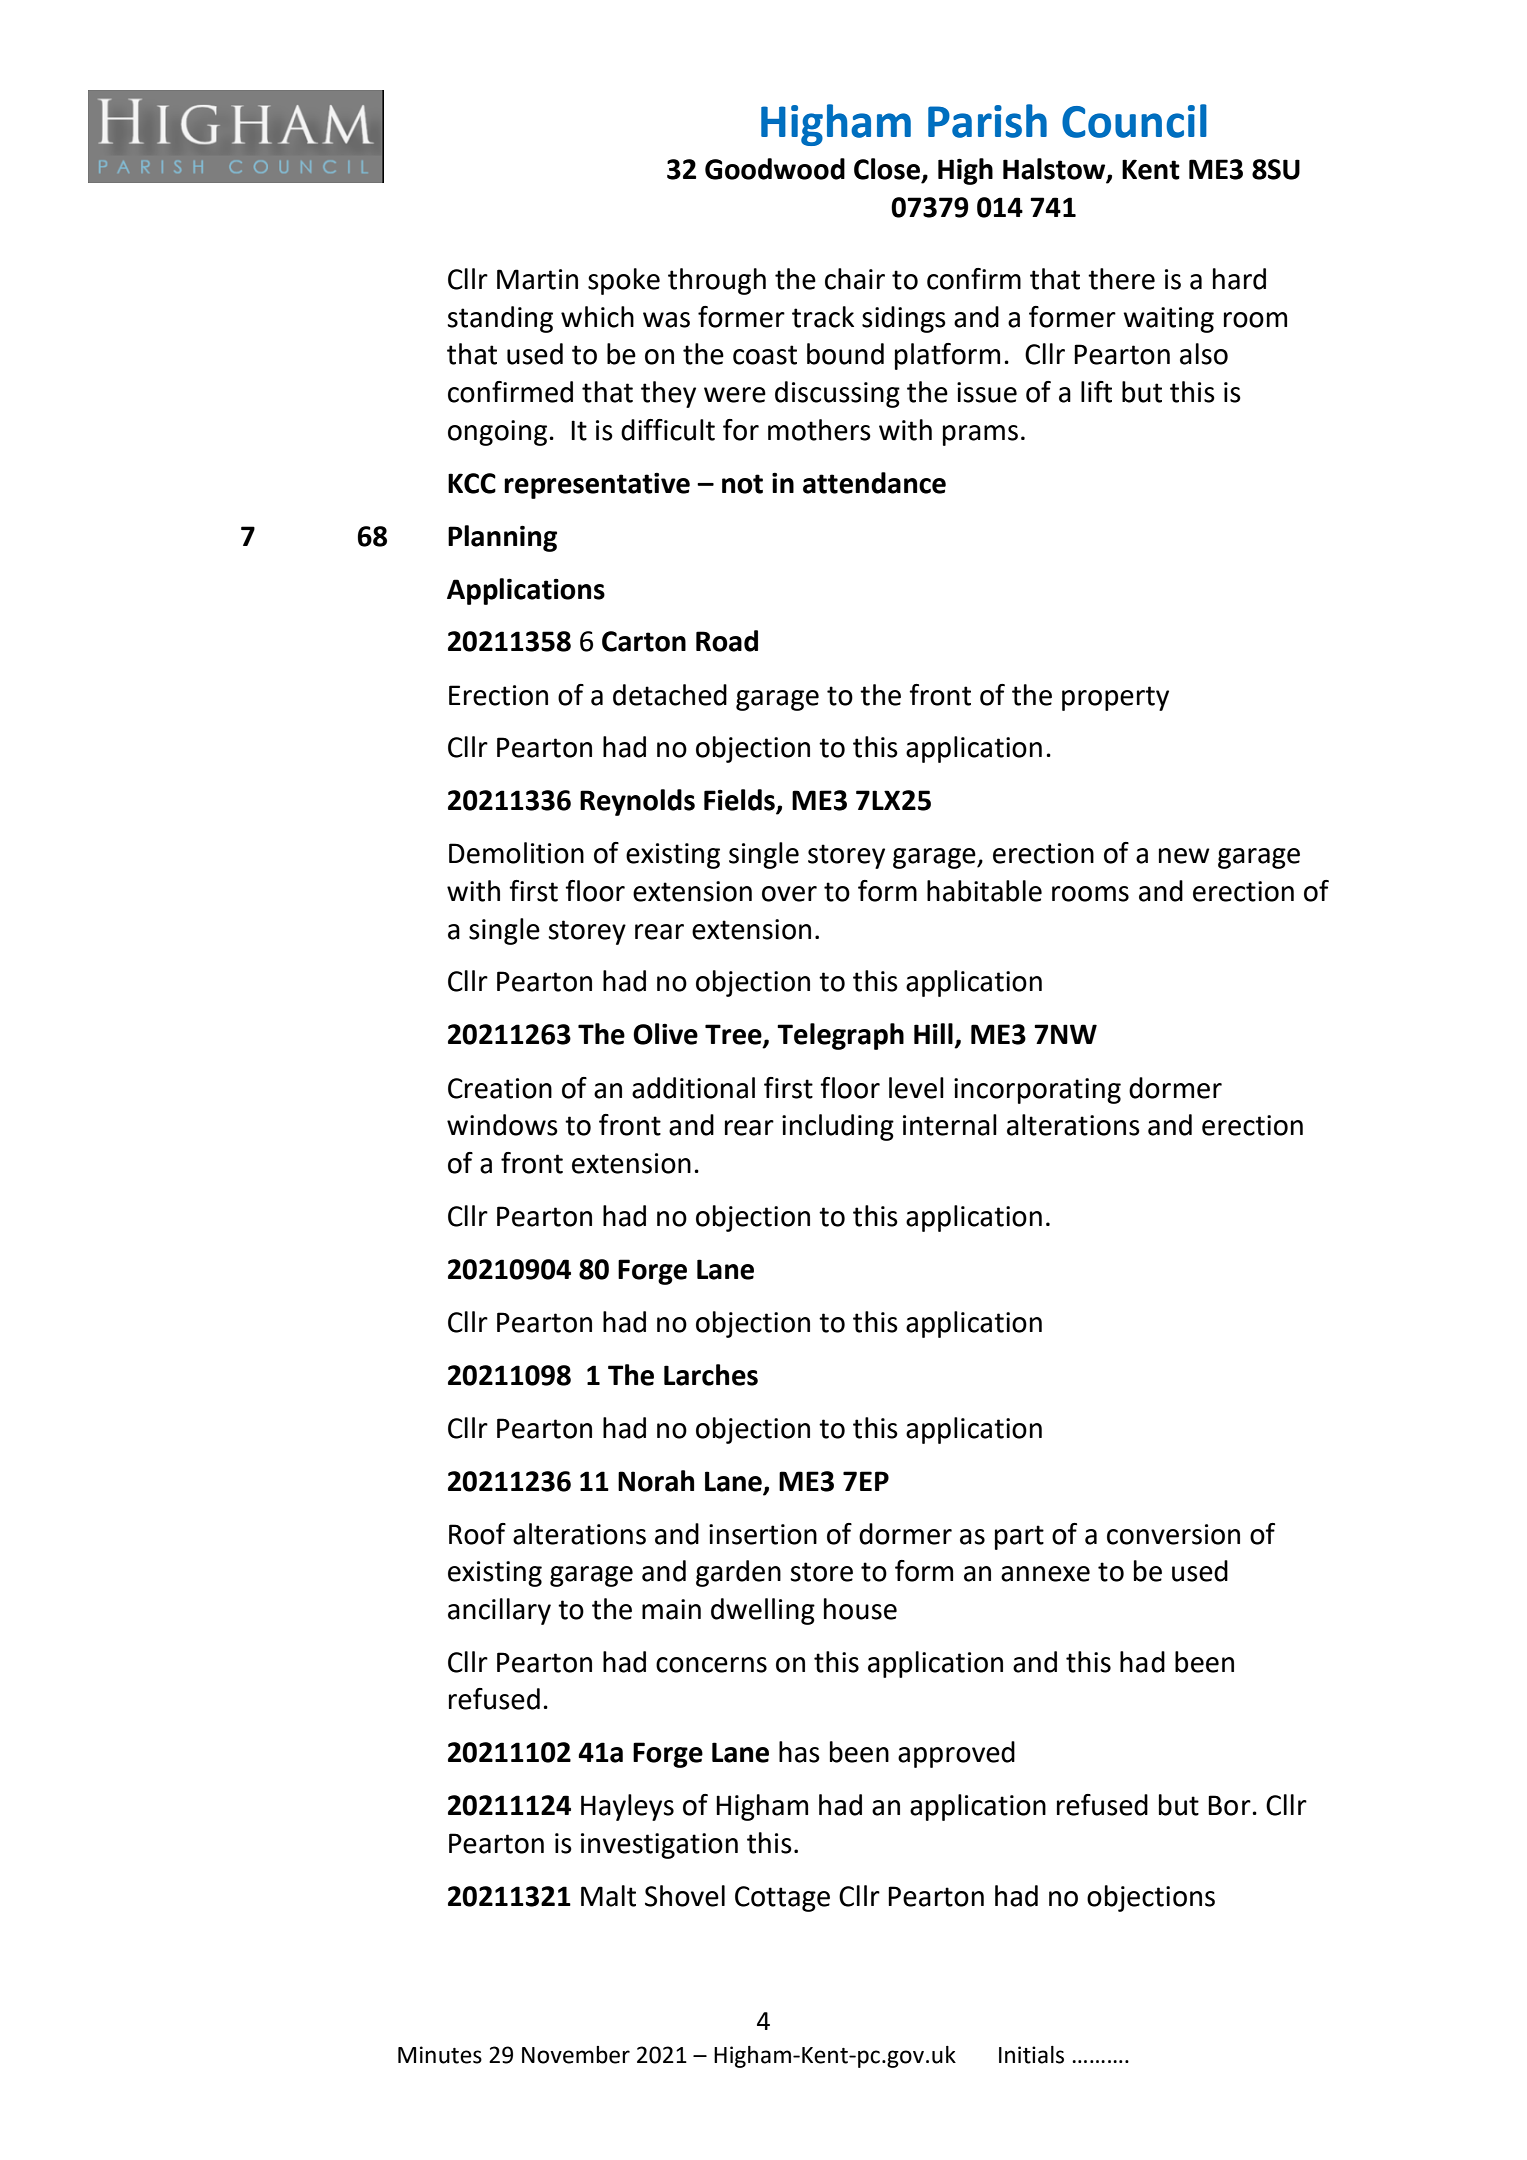  I want to click on November, so click(576, 2055).
